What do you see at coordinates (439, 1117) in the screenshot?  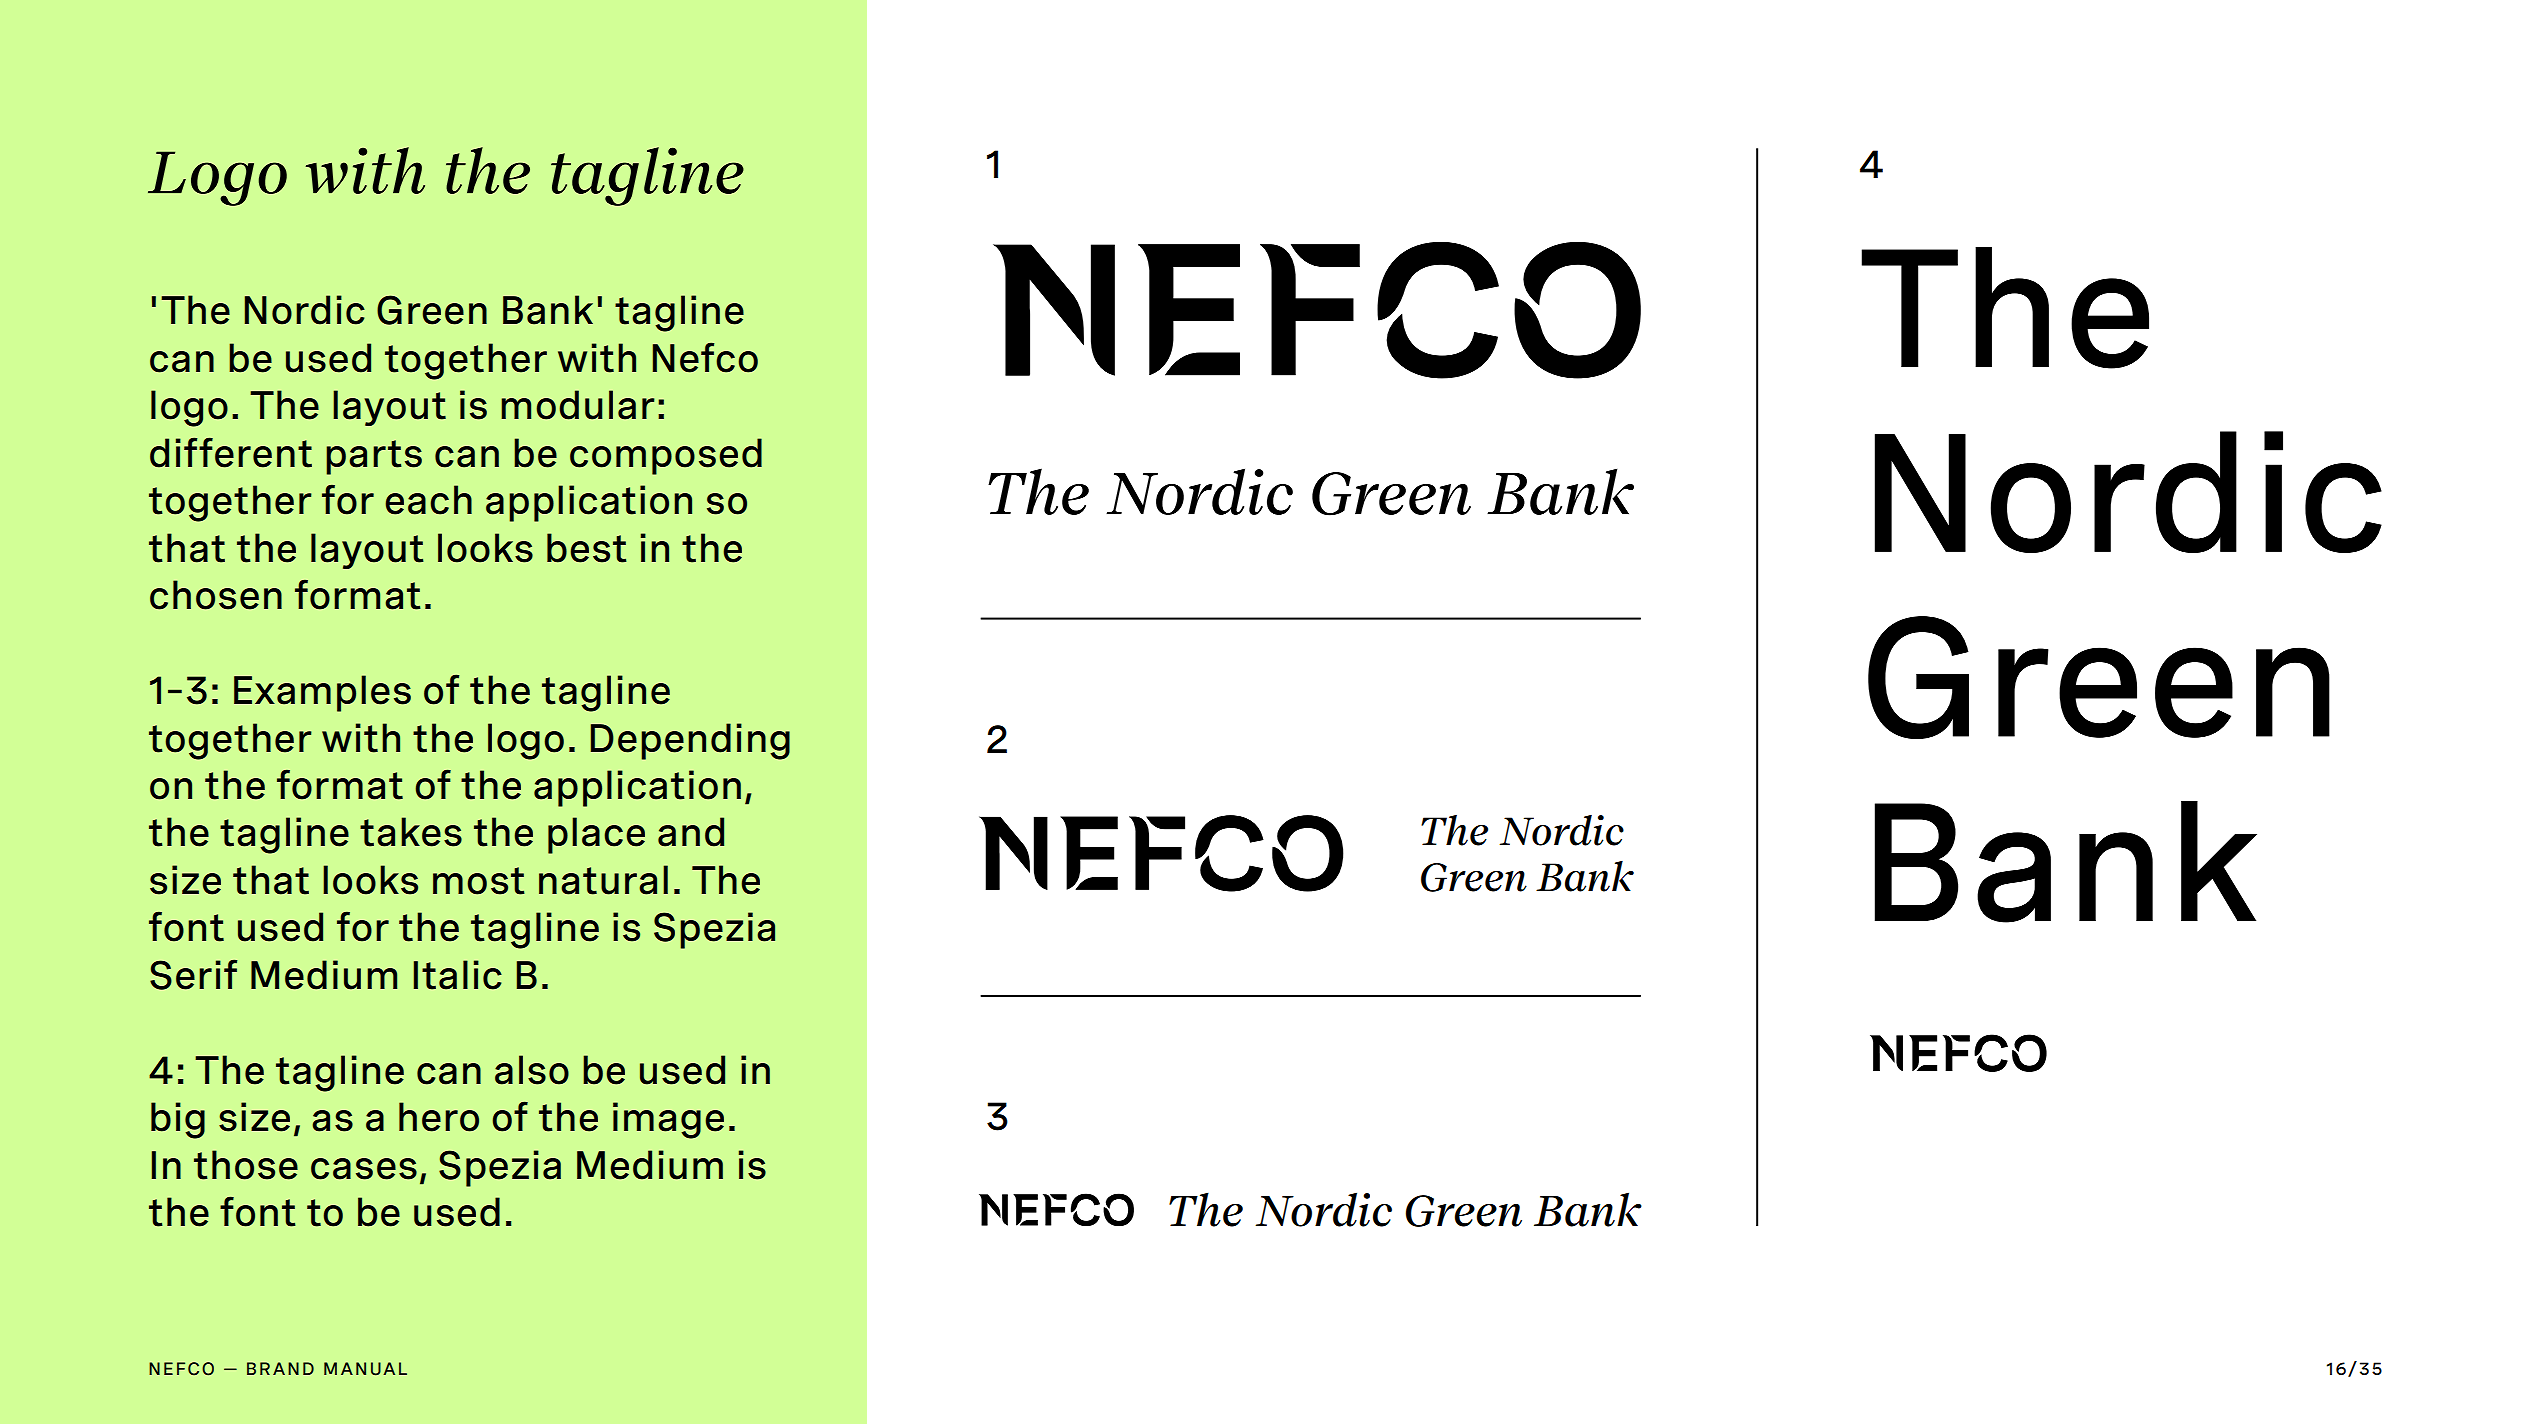 I see `hero` at bounding box center [439, 1117].
